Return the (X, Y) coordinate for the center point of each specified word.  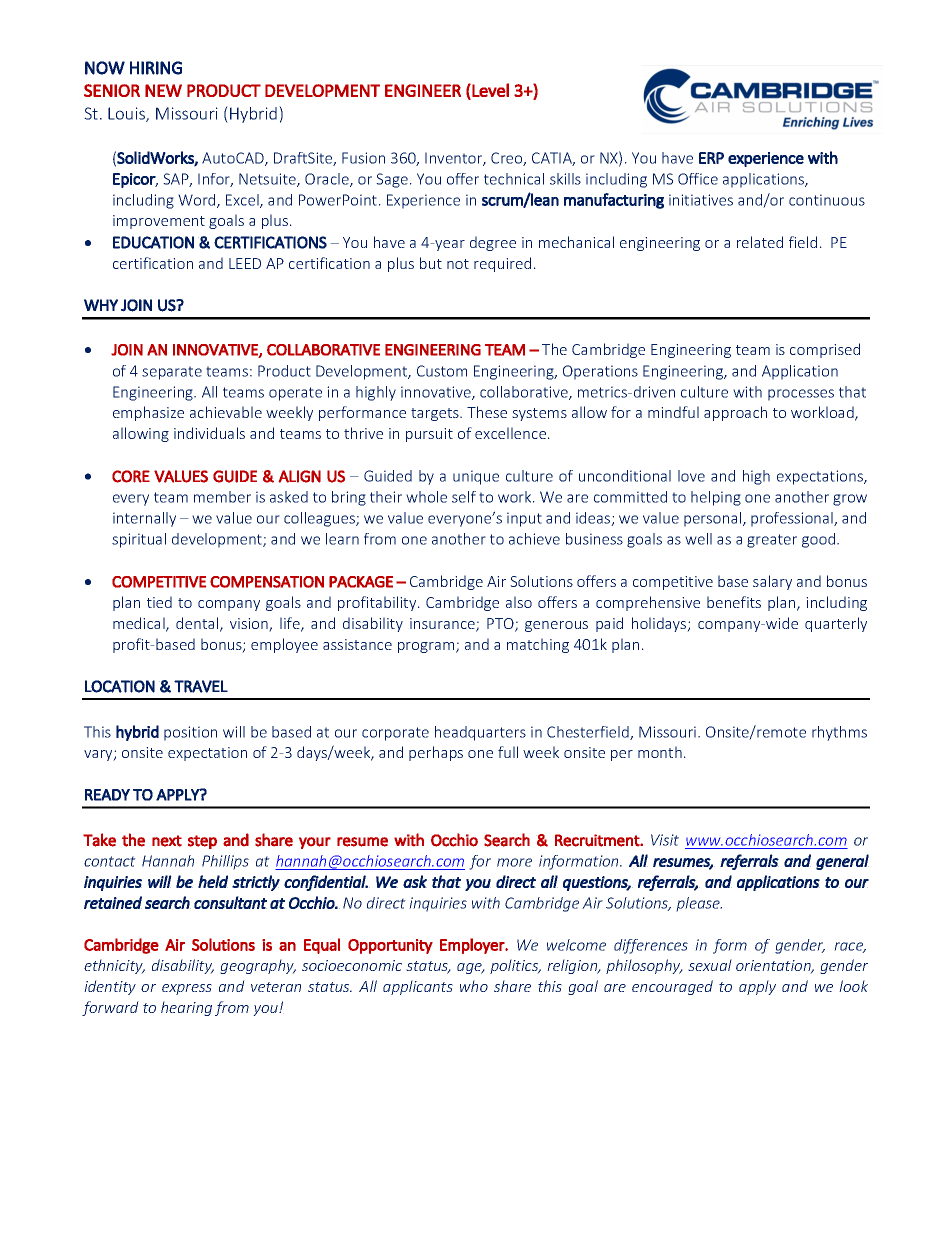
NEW (163, 90)
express (187, 989)
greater (772, 541)
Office (698, 179)
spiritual (139, 540)
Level (489, 90)
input (524, 519)
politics (515, 966)
